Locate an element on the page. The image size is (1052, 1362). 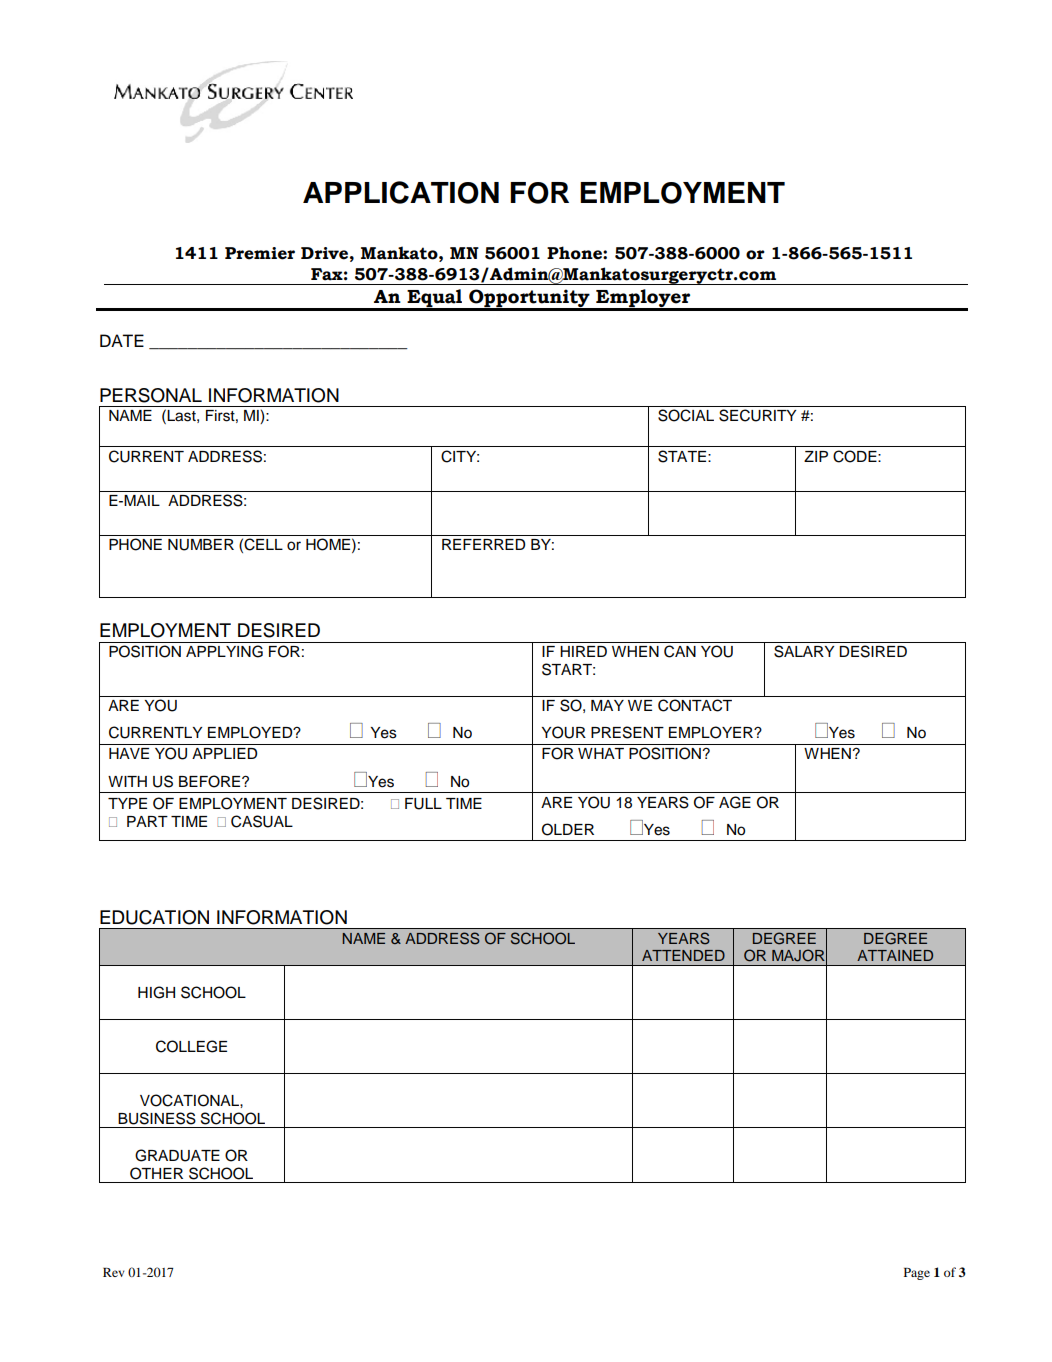
SECURITY is located at coordinates (757, 415).
